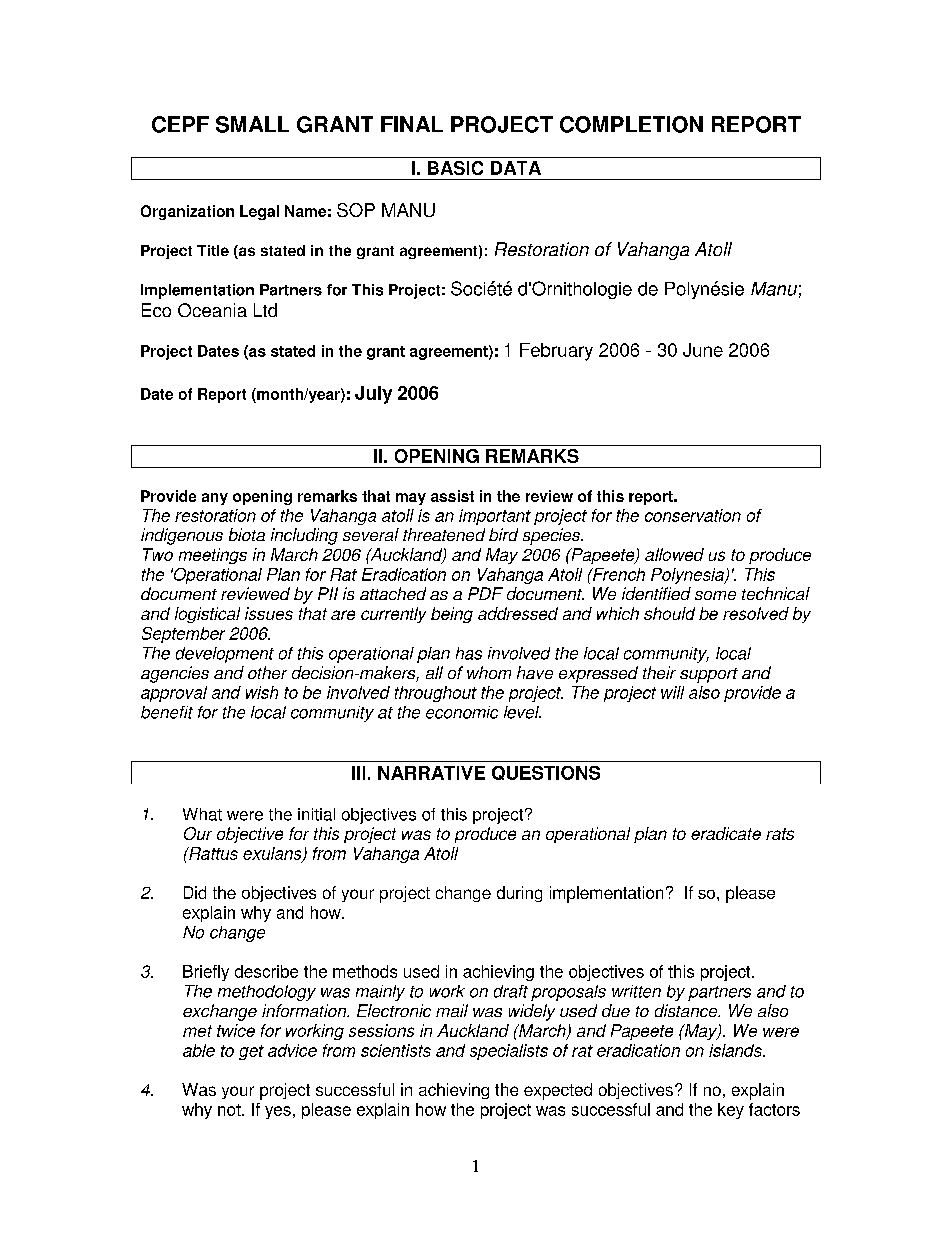 This screenshot has height=1233, width=952. Describe the element at coordinates (509, 1052) in the screenshot. I see `specialists` at that location.
